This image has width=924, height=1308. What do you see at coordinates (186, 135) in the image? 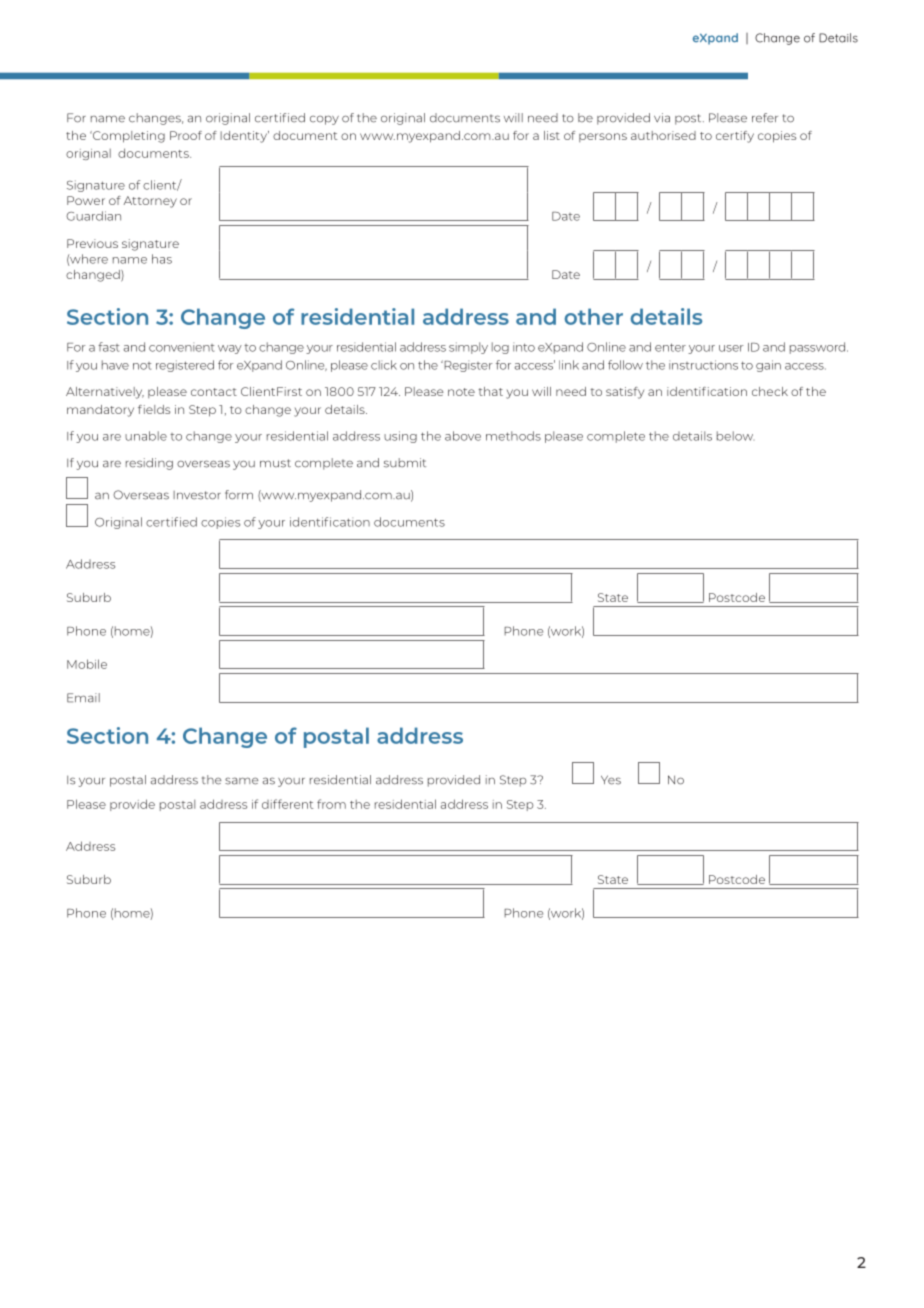
I see `Proof` at bounding box center [186, 135].
